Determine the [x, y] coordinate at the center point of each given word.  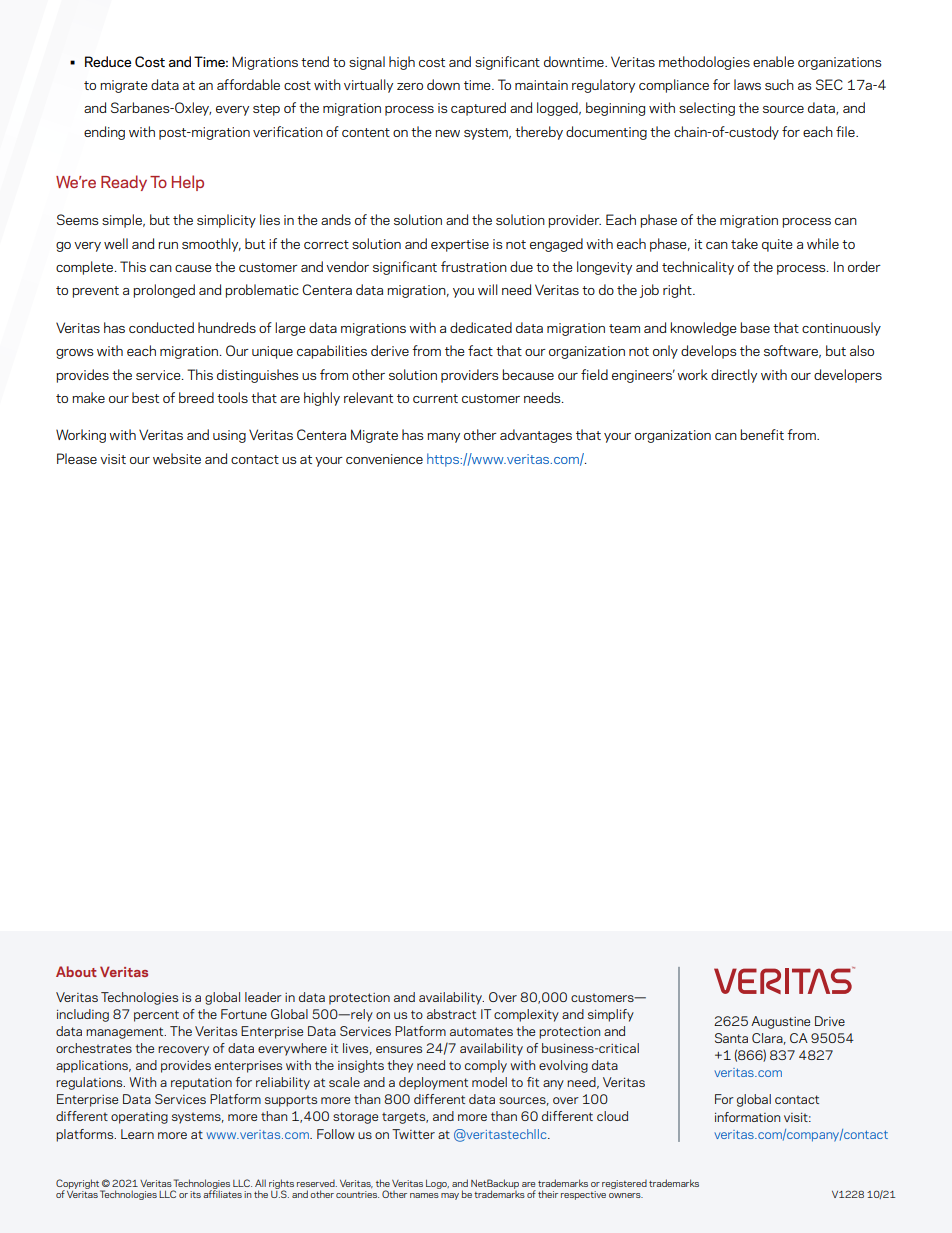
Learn [137, 1134]
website [177, 458]
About [76, 971]
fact [480, 350]
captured [478, 109]
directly [734, 376]
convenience [384, 459]
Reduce [108, 61]
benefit [762, 434]
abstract [451, 1014]
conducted [161, 327]
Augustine [780, 1022]
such [779, 84]
